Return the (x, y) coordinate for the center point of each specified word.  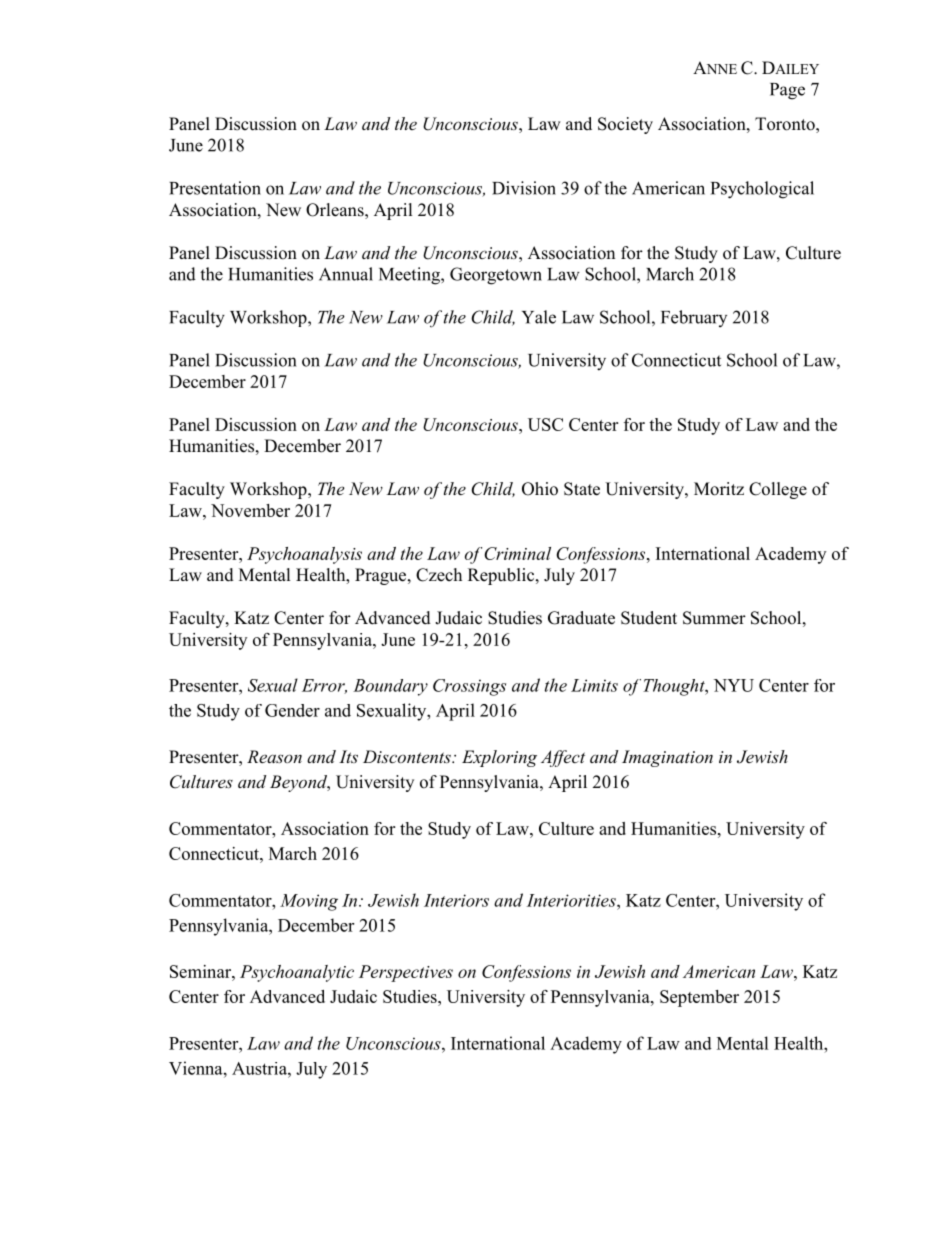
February (694, 318)
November (250, 510)
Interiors (456, 900)
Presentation (215, 188)
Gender (292, 710)
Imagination (667, 758)
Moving (309, 902)
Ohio (540, 489)
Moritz (719, 489)
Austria (260, 1068)
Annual (346, 274)
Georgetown (496, 276)
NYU (734, 685)
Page (787, 91)
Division (524, 188)
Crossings (469, 687)
